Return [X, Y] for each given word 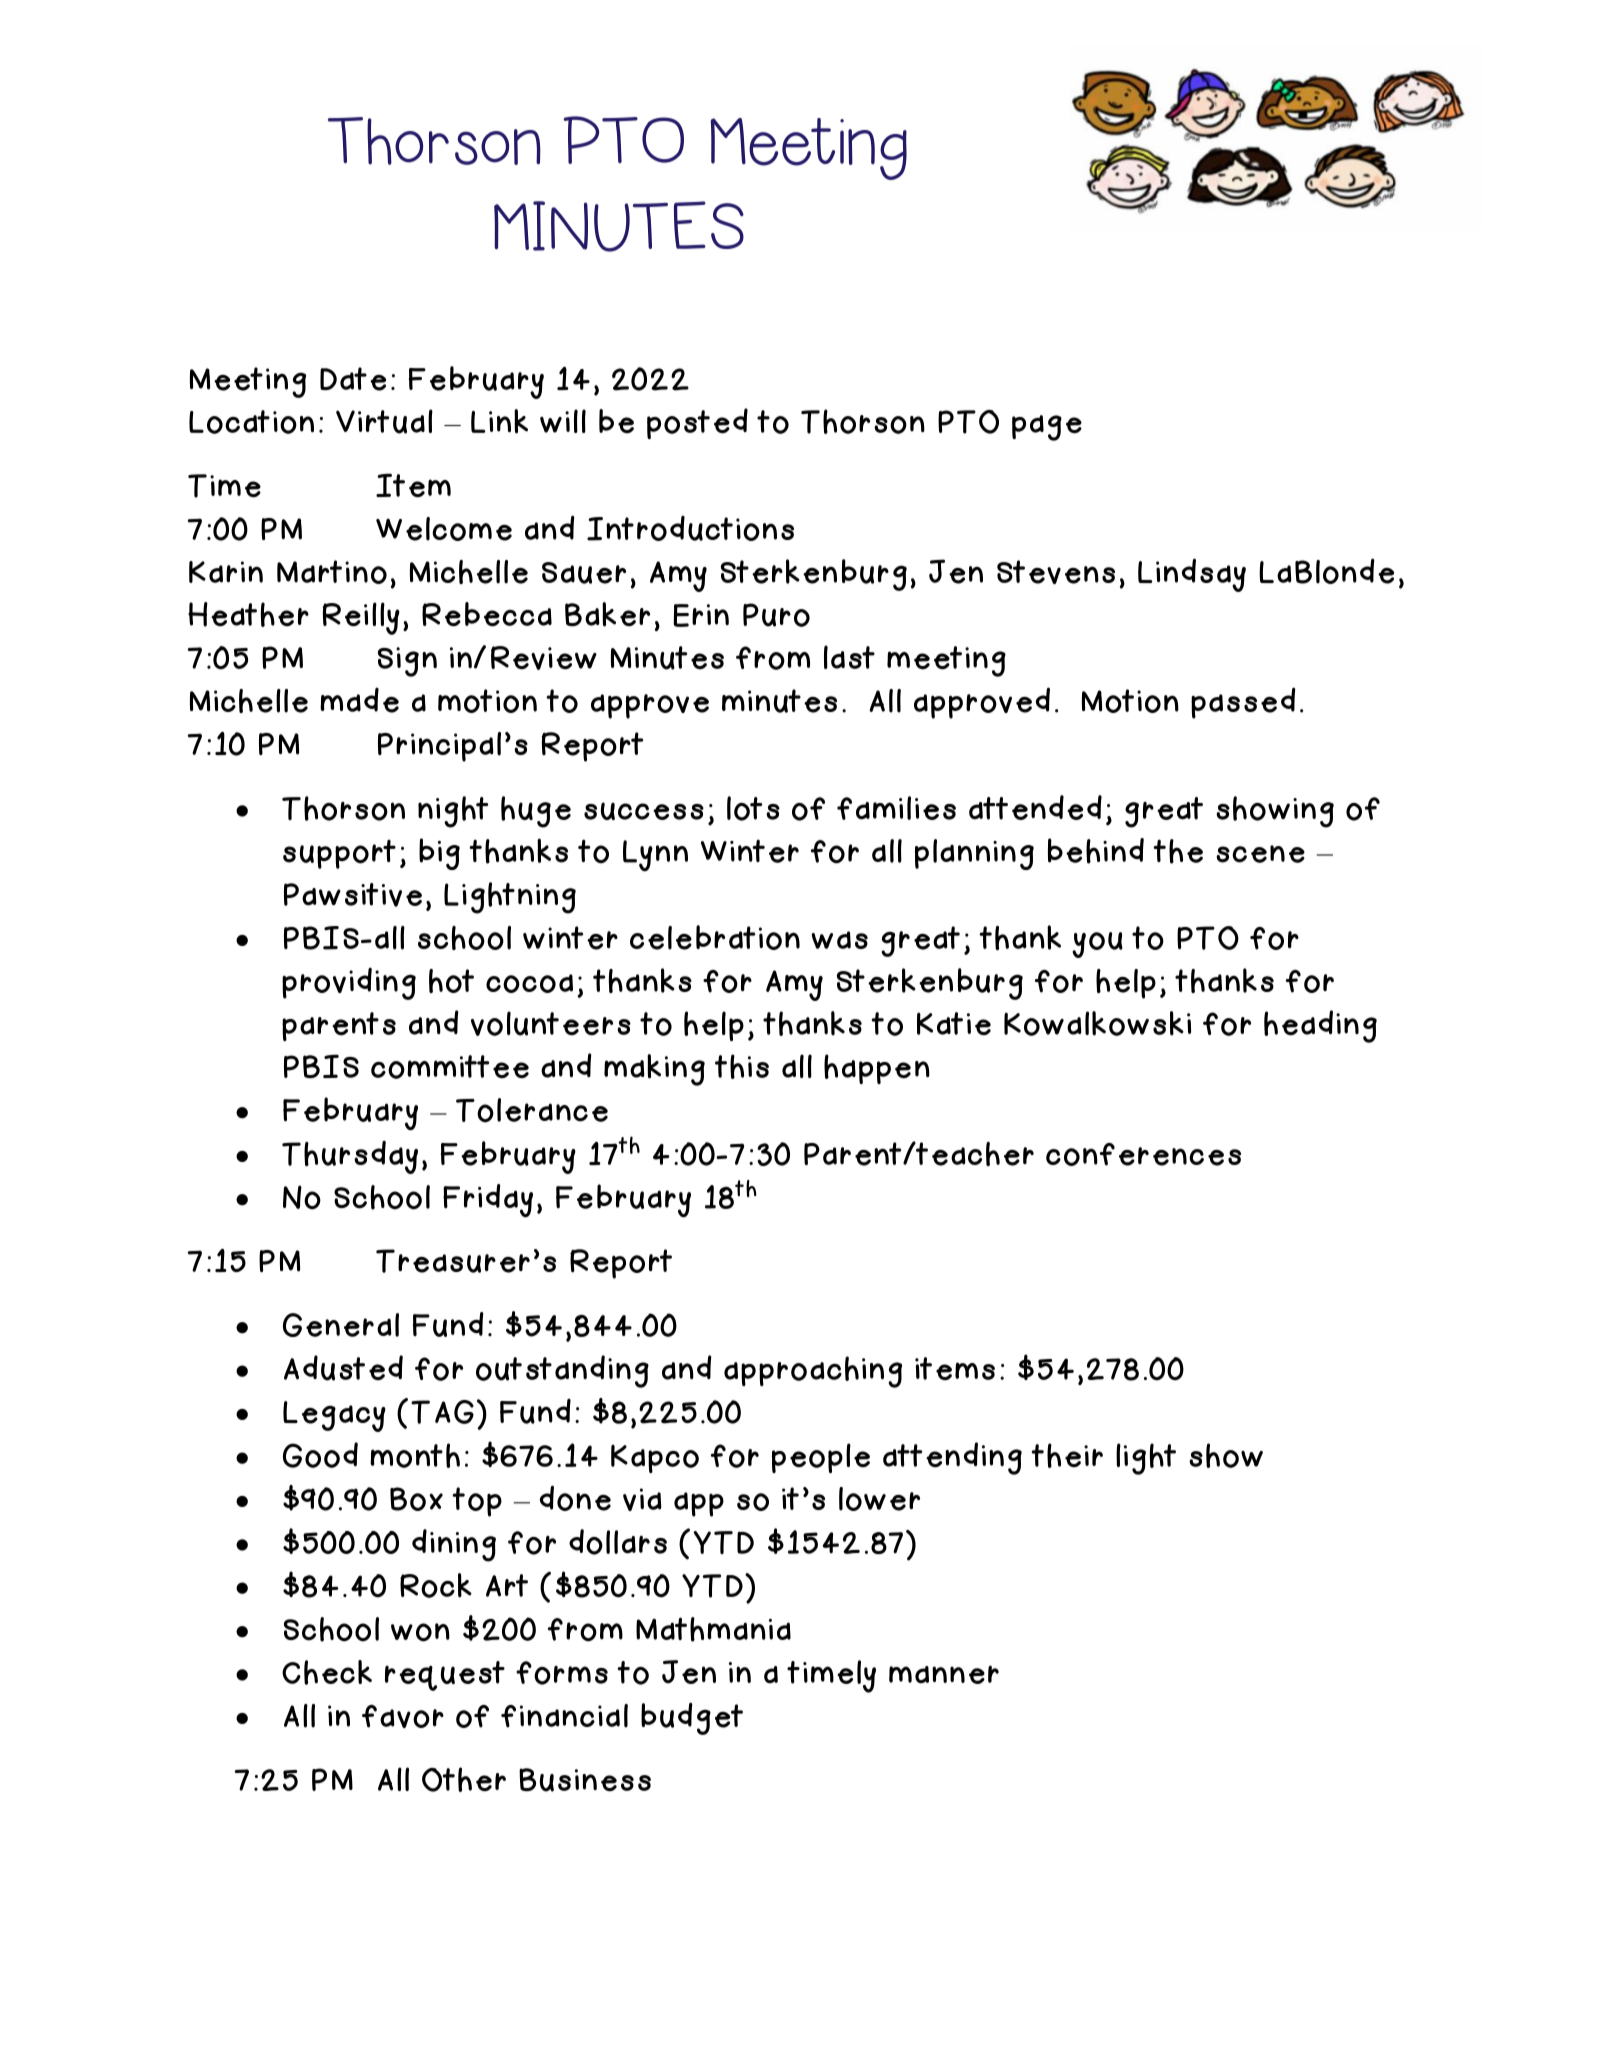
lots [753, 808]
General [341, 1325]
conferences [1143, 1154]
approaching [813, 1372]
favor [403, 1716]
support [339, 854]
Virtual [384, 421]
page [1047, 428]
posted [697, 423]
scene [1260, 854]
